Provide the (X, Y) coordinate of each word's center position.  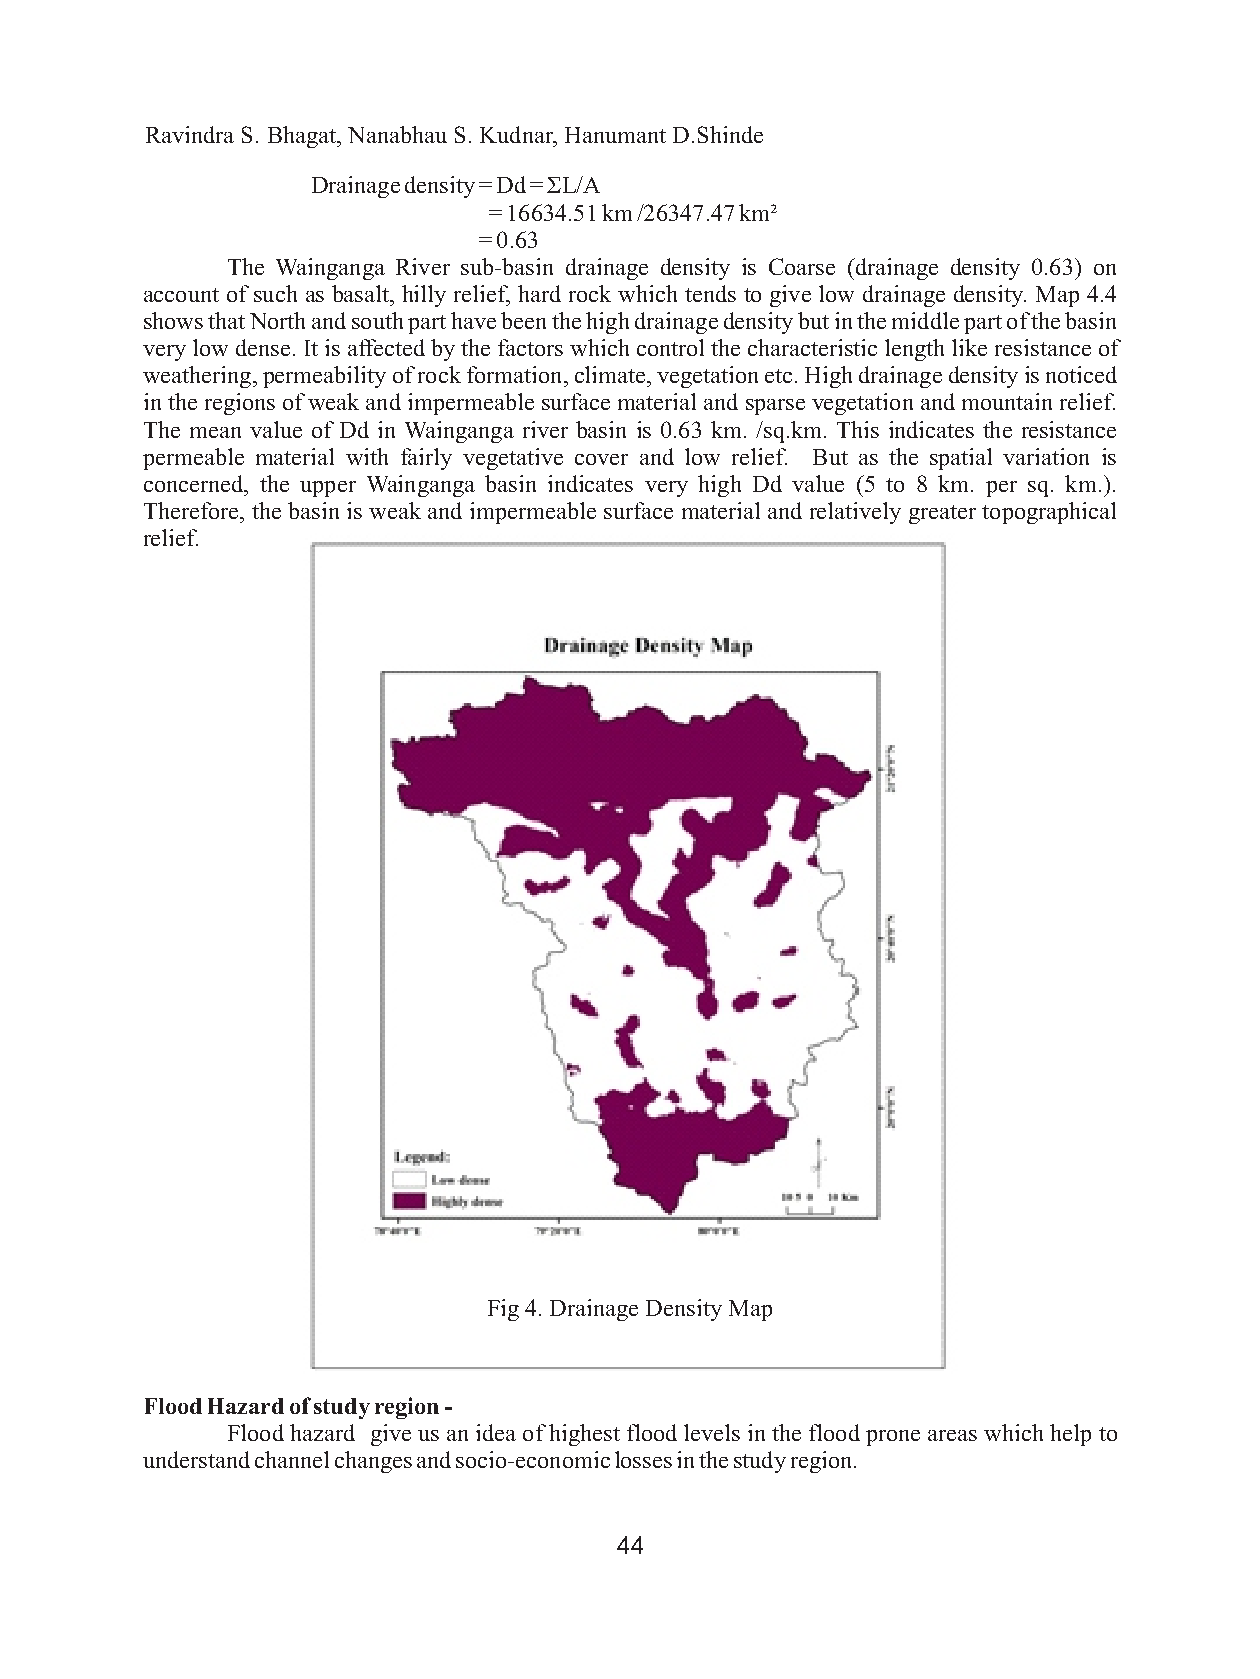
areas (952, 1435)
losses (643, 1459)
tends (710, 293)
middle (925, 320)
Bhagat (303, 137)
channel (292, 1459)
